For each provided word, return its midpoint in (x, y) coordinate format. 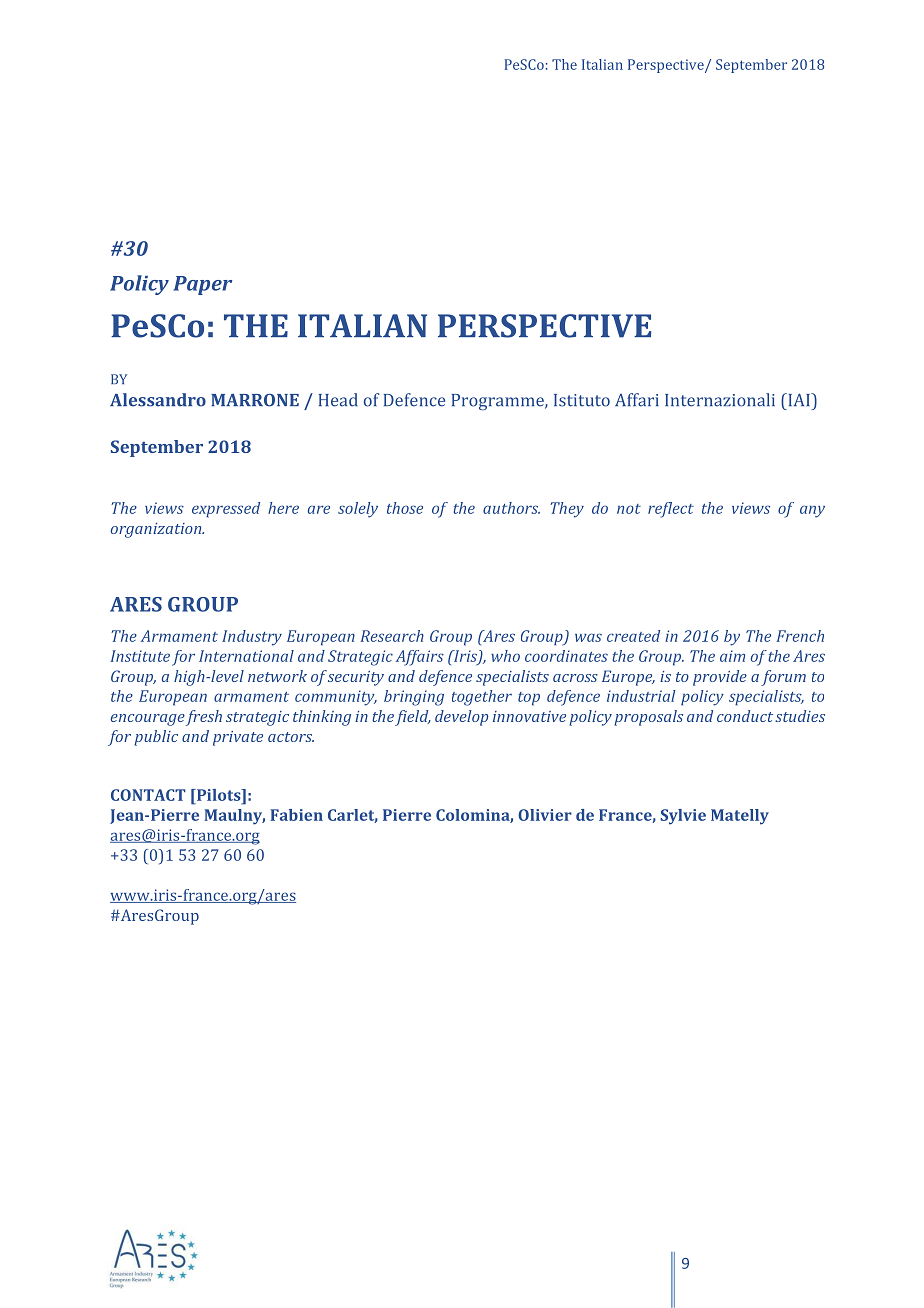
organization (157, 530)
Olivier (545, 815)
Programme (499, 402)
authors (511, 508)
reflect (671, 510)
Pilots (218, 795)
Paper (202, 285)
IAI (799, 399)
